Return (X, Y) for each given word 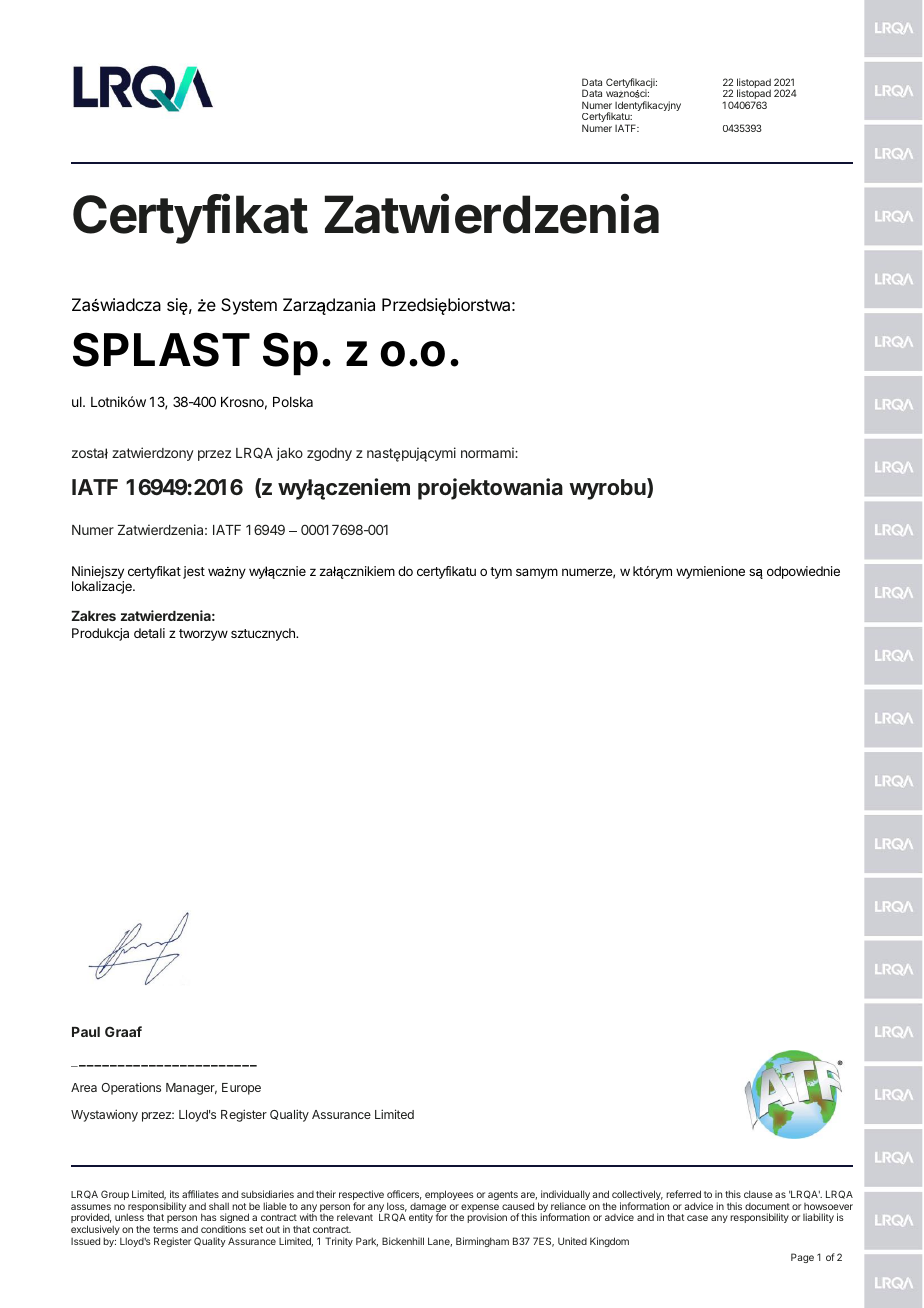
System (249, 306)
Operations (131, 1088)
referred (683, 1194)
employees (449, 1195)
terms (165, 1229)
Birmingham (482, 1242)
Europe (241, 1089)
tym (501, 573)
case (697, 1218)
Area (84, 1087)
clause (758, 1194)
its (174, 1194)
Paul (86, 1032)
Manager (191, 1089)
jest (194, 572)
